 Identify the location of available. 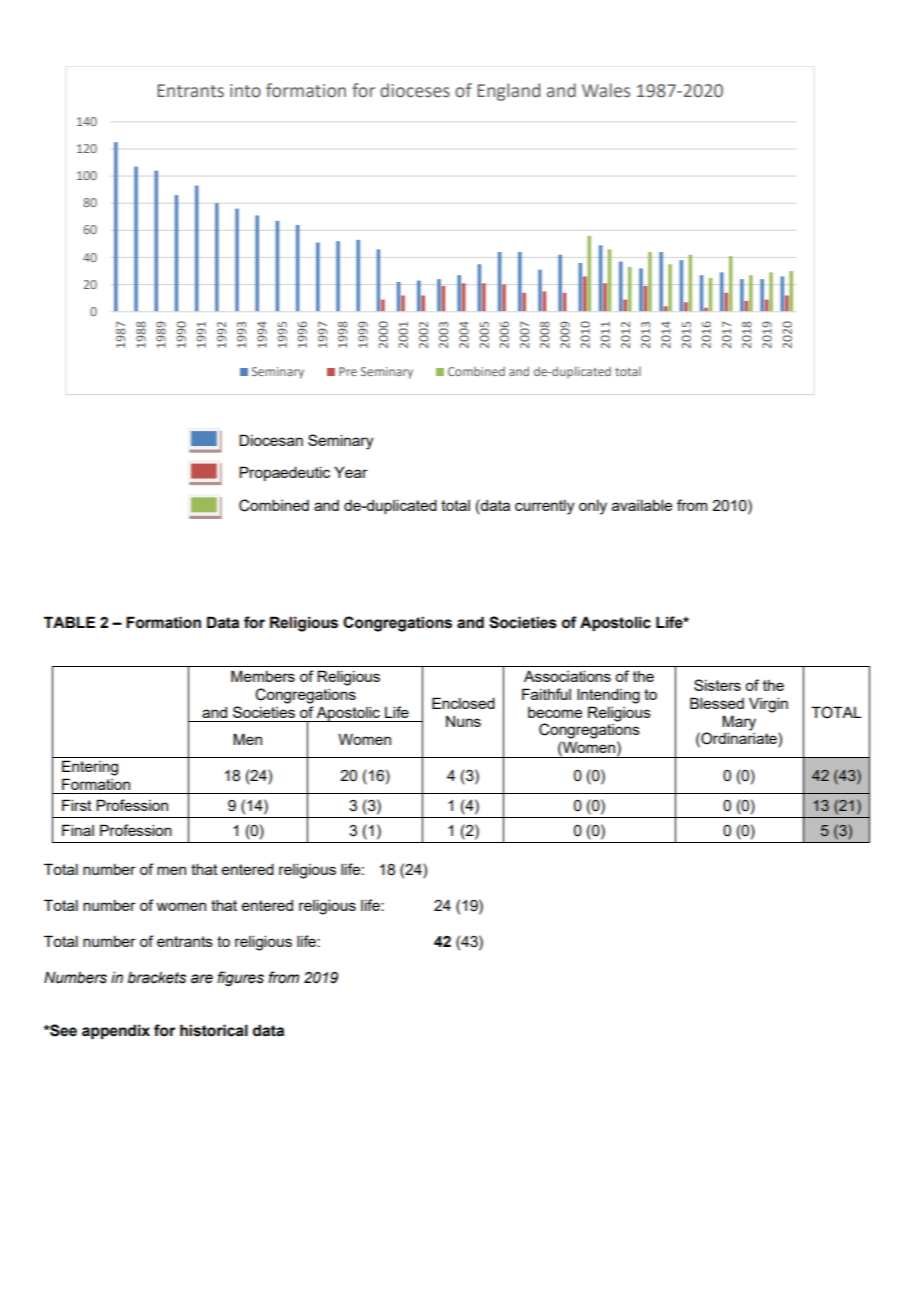
(642, 505).
